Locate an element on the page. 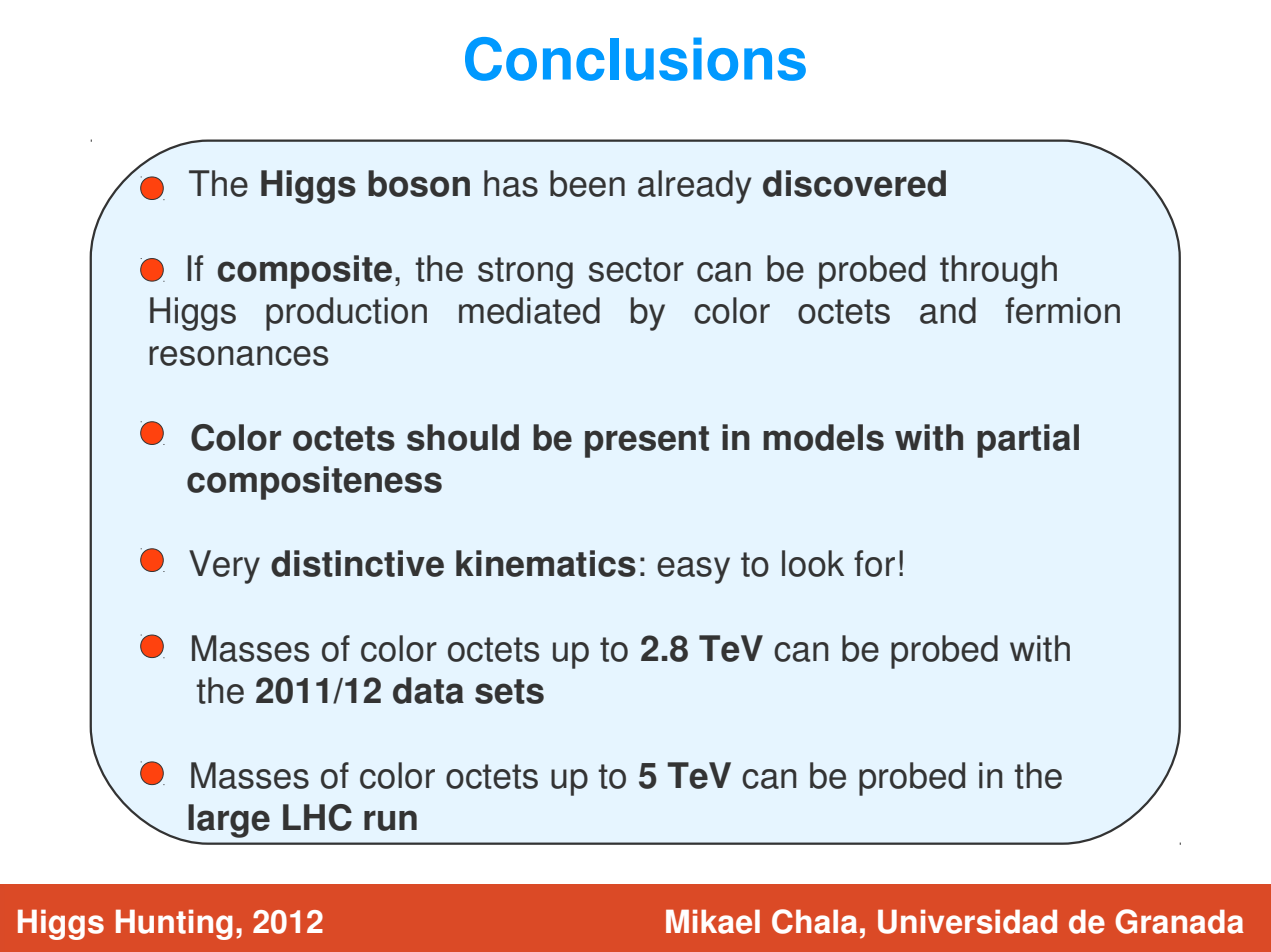  Conclusions is located at coordinates (635, 59).
